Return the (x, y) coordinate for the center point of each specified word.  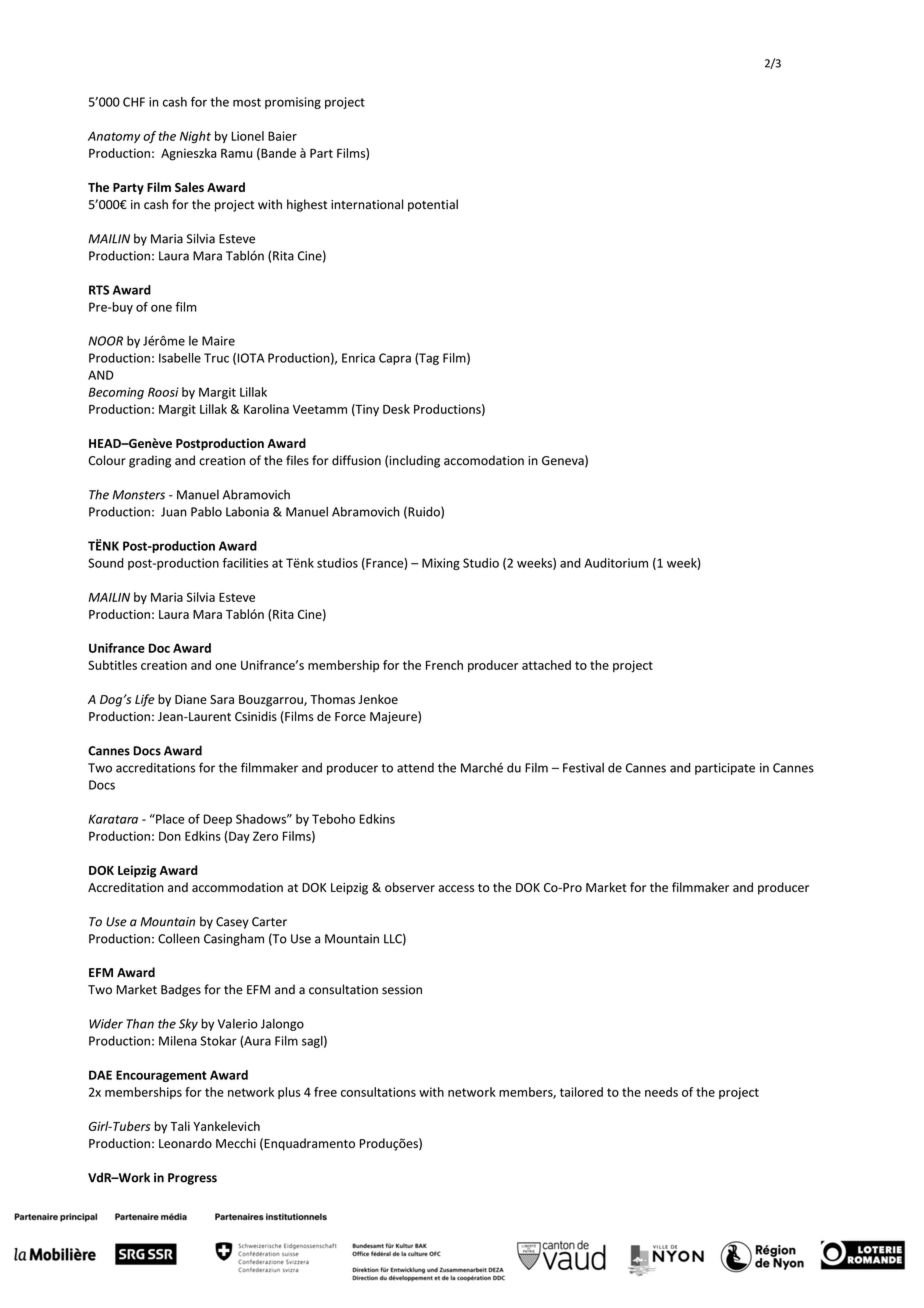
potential (433, 205)
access (456, 888)
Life (144, 700)
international (367, 204)
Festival (583, 768)
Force (350, 716)
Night (195, 137)
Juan (174, 512)
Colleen (179, 938)
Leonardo (185, 1143)
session (402, 990)
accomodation (484, 460)
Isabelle (180, 358)
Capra (395, 359)
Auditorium (616, 563)
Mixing (441, 564)
